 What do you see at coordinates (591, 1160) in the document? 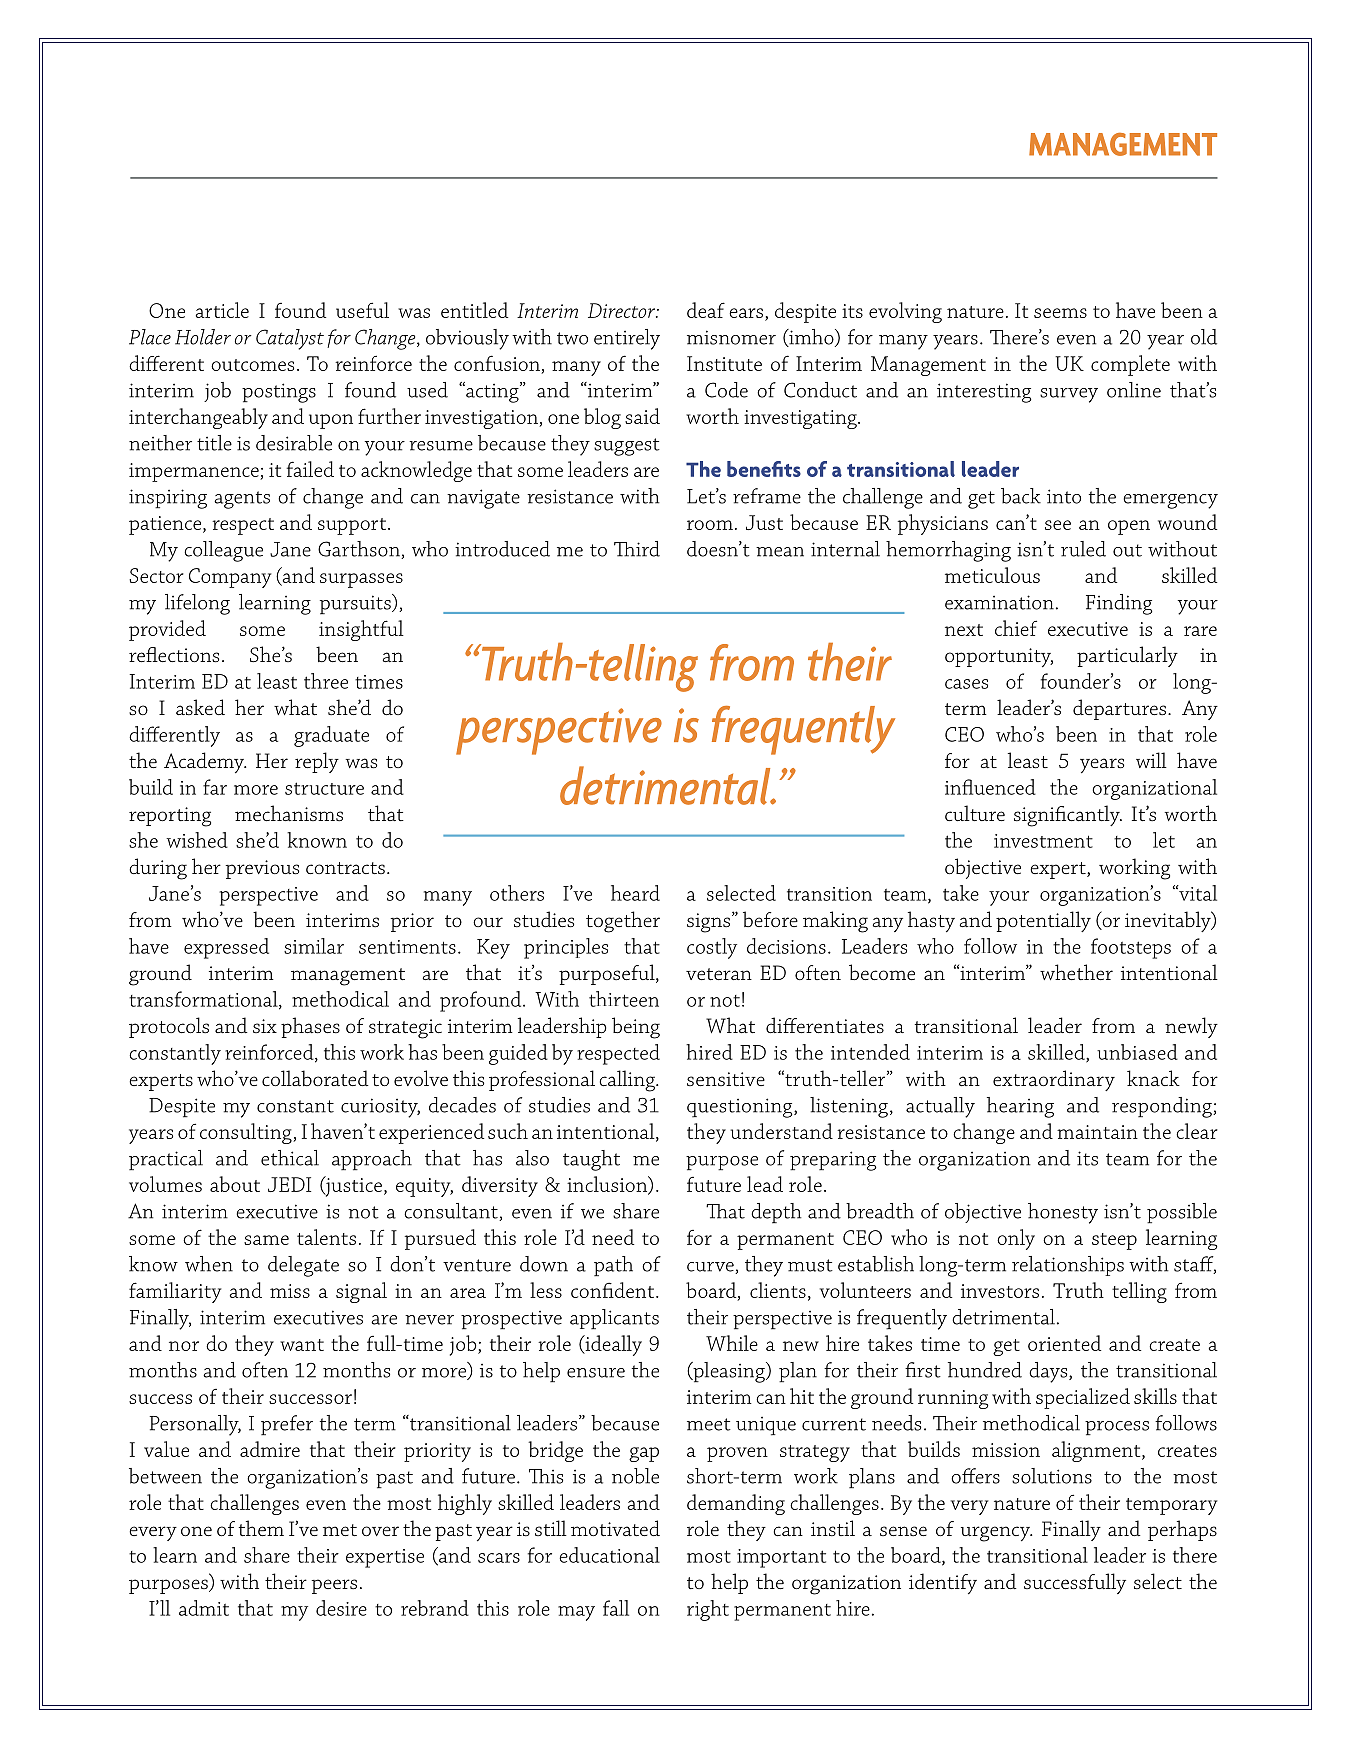
I see `taught` at bounding box center [591, 1160].
